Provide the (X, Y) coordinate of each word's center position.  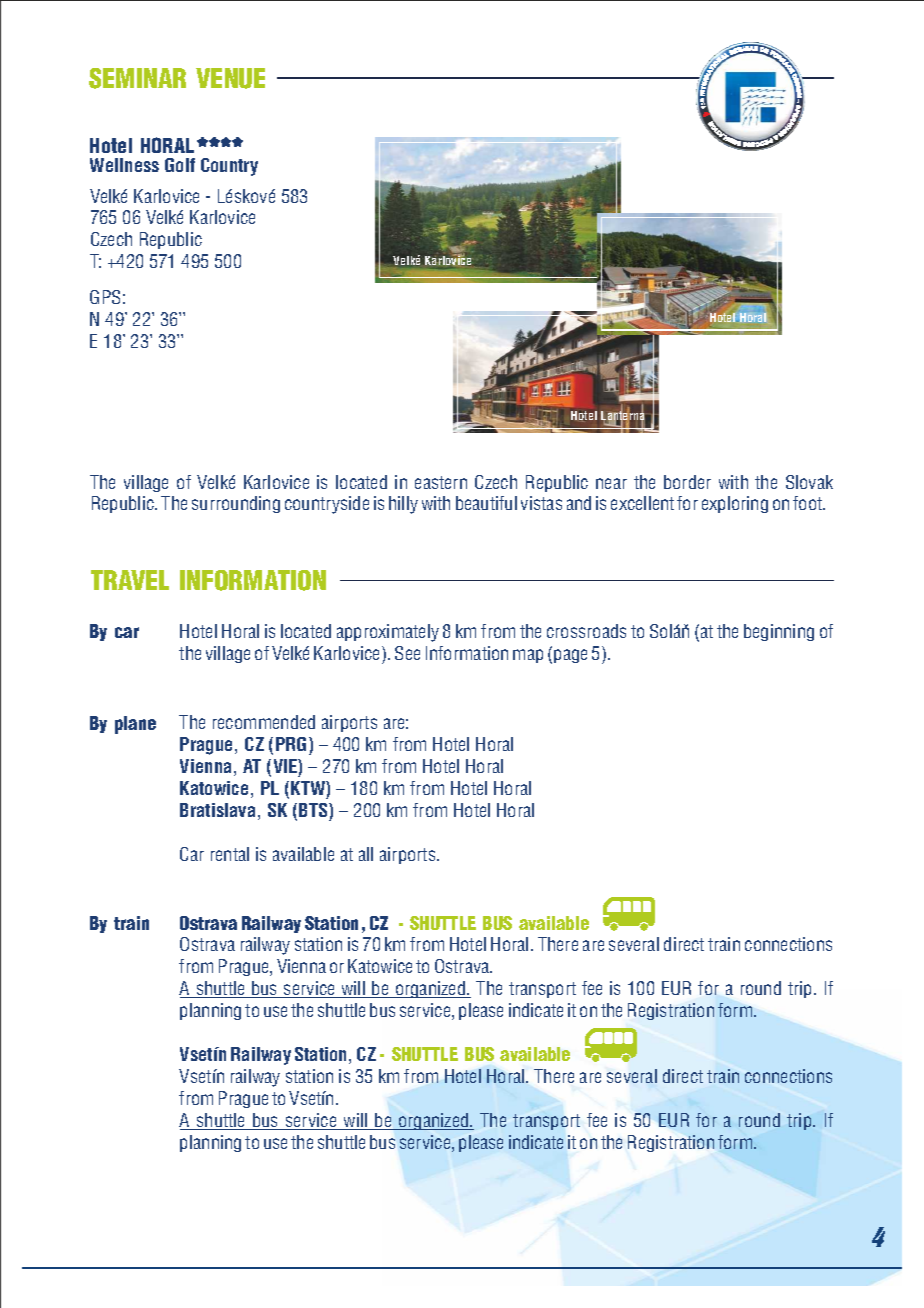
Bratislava (217, 810)
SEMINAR (137, 78)
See (407, 653)
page (570, 656)
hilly (403, 505)
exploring (735, 504)
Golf (180, 165)
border (687, 482)
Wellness (124, 165)
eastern (441, 482)
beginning (779, 632)
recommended (264, 722)
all (366, 854)
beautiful (486, 503)
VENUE (230, 78)
